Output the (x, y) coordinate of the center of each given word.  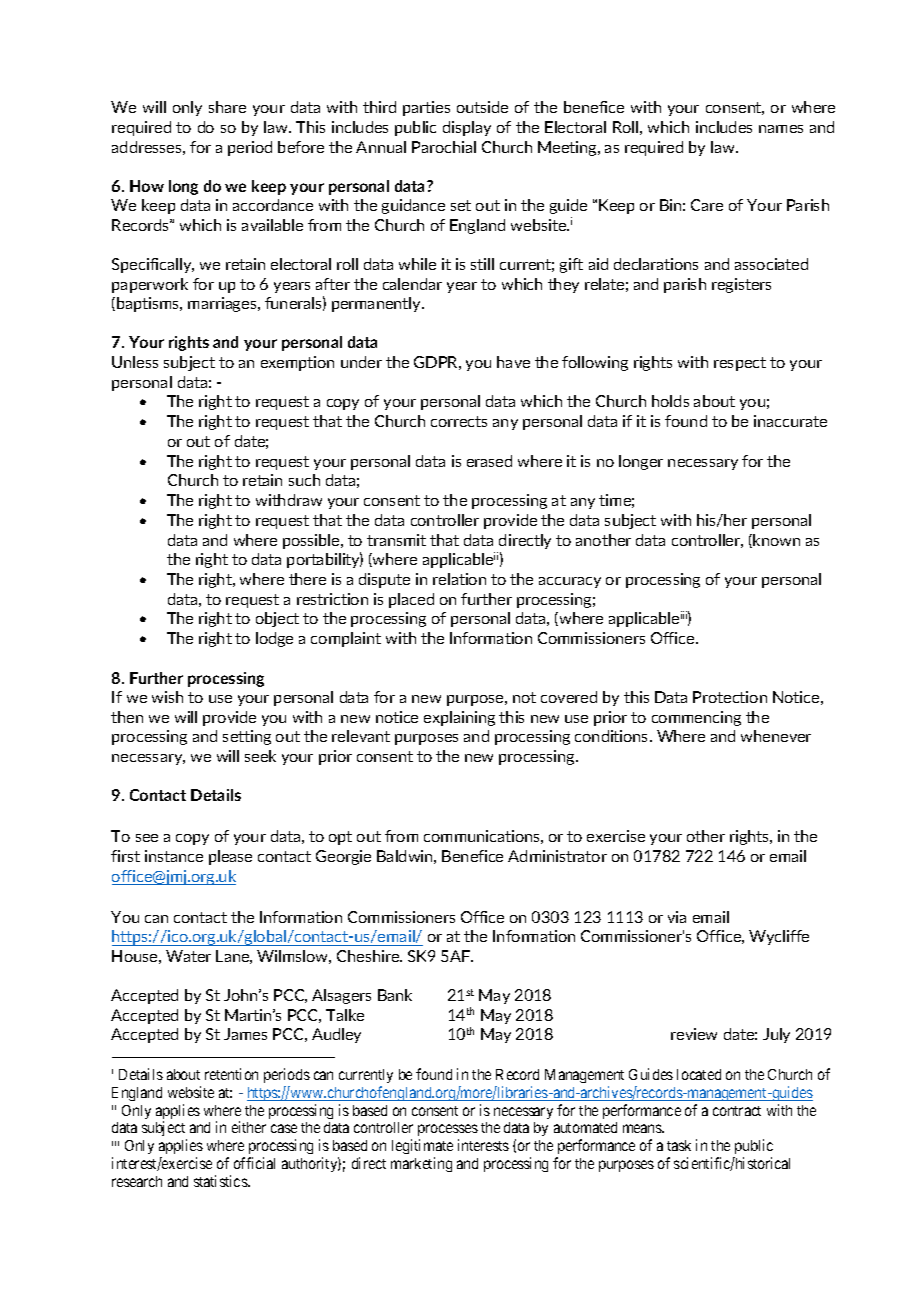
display (467, 128)
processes (448, 1132)
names (781, 129)
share (227, 107)
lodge (274, 639)
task (679, 1145)
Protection (730, 697)
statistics (221, 1181)
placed (411, 600)
